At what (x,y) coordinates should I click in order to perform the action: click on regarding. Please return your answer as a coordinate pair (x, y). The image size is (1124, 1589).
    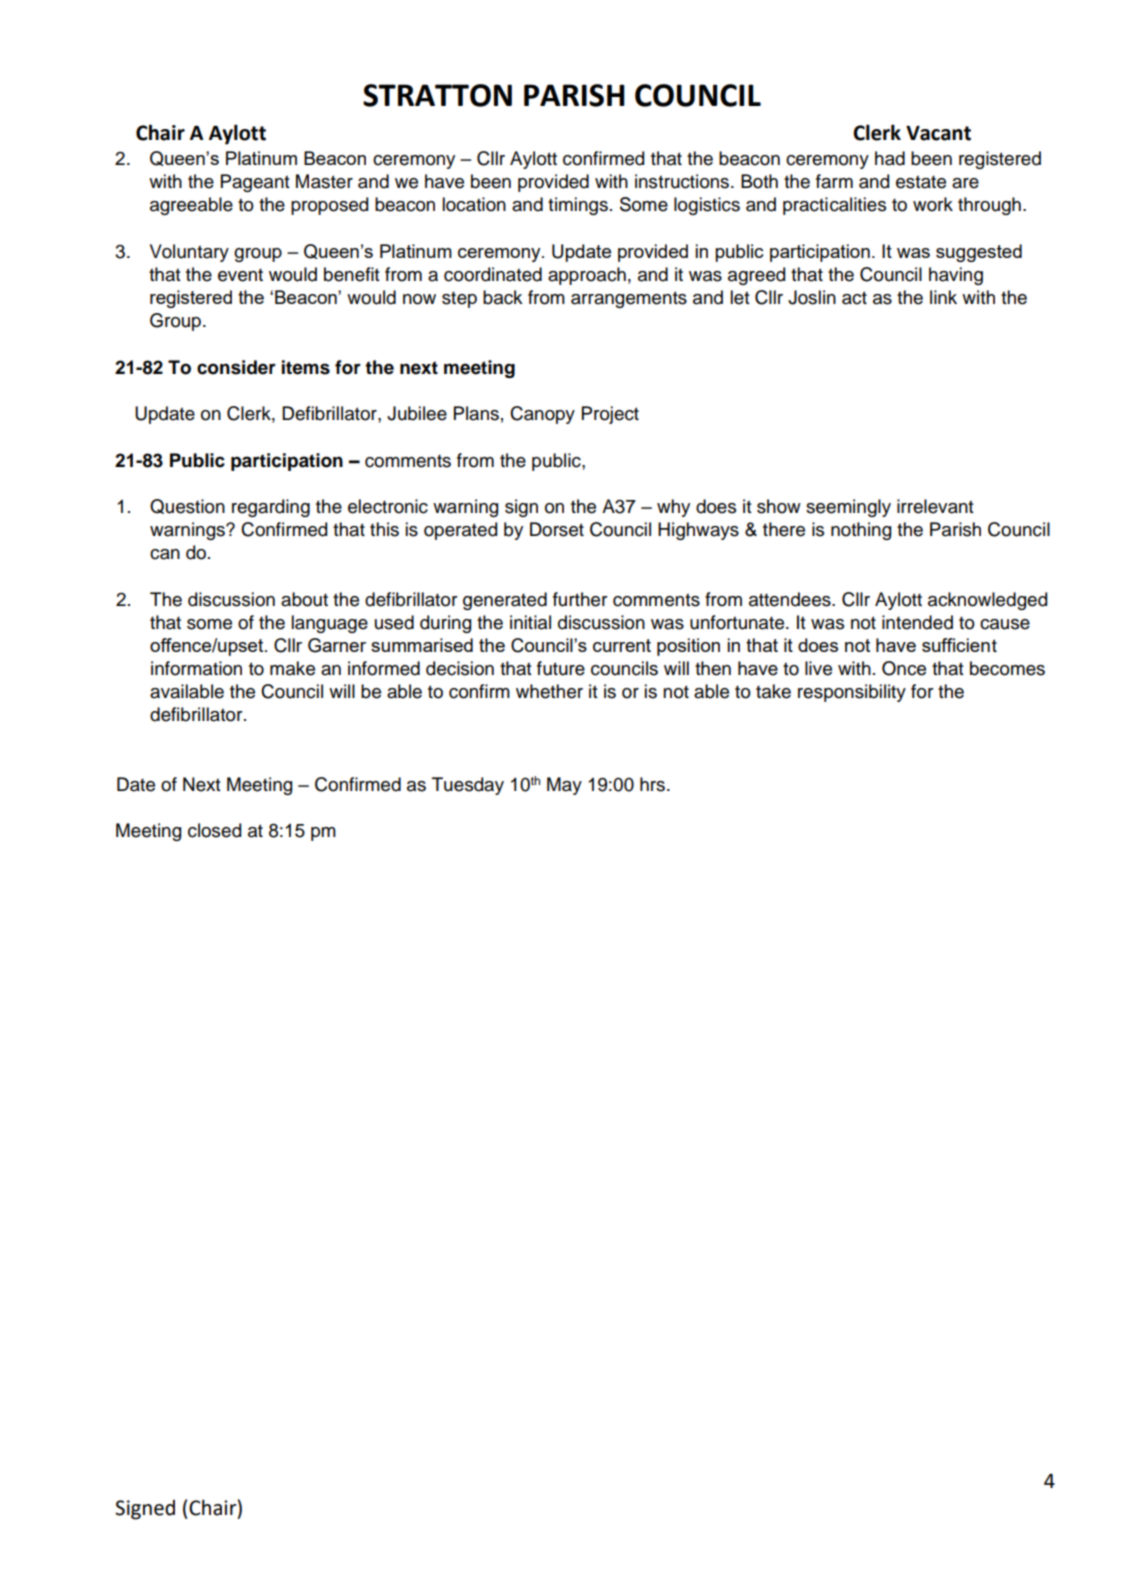
    Looking at the image, I should click on (271, 508).
